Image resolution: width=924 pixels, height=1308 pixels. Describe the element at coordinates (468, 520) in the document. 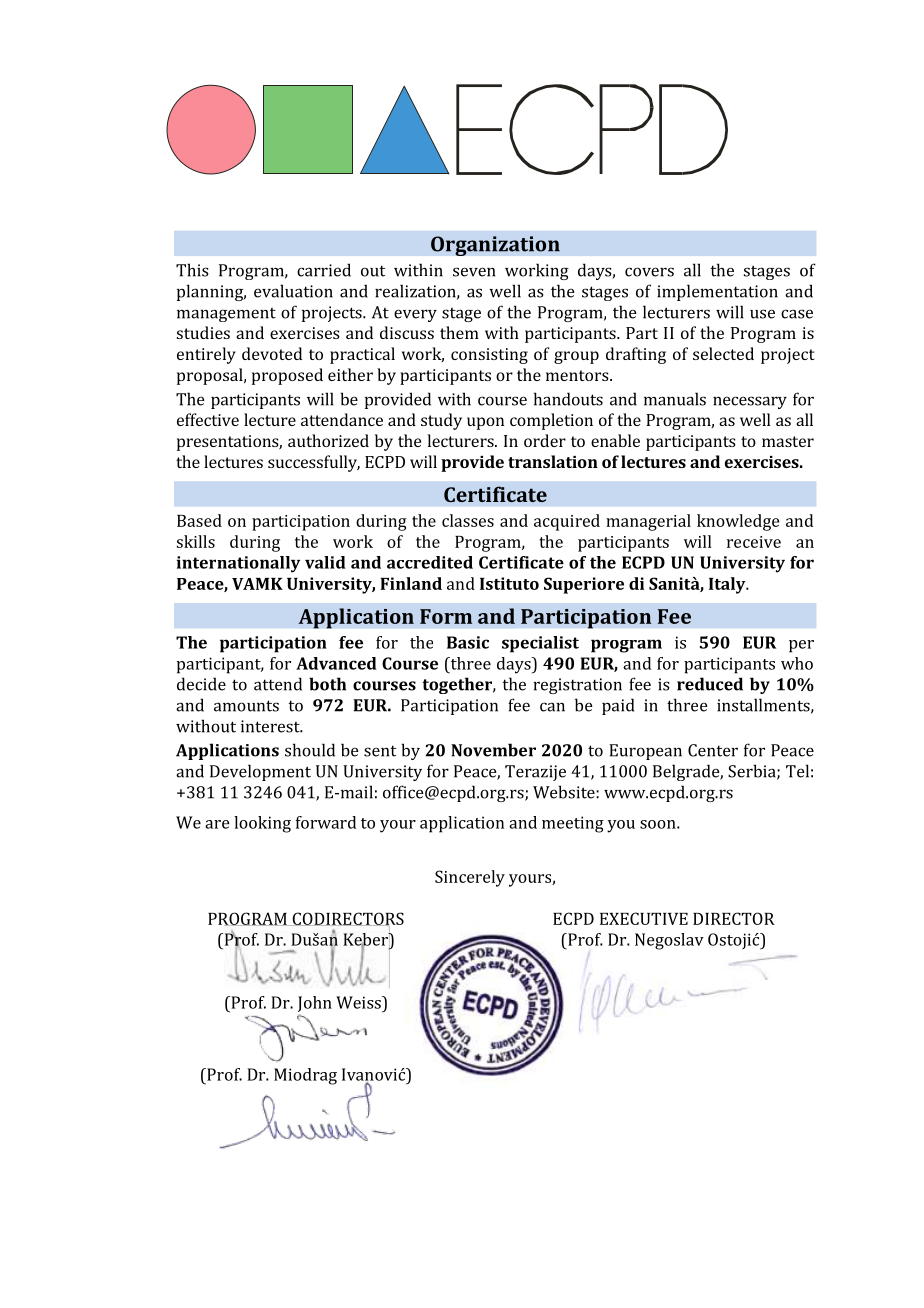

I see `classes` at that location.
